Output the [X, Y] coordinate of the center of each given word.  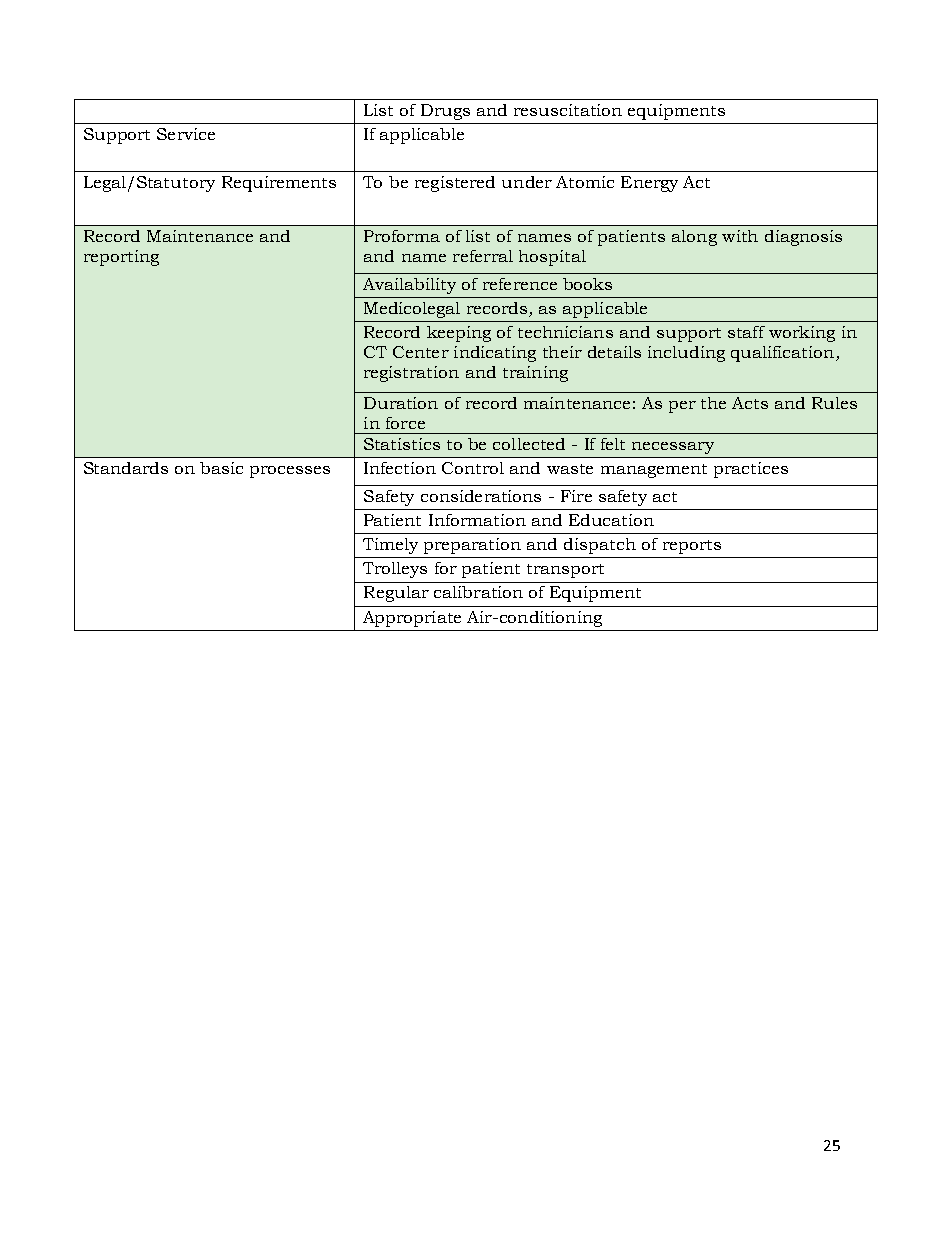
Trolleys [395, 570]
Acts [750, 403]
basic [221, 468]
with [740, 236]
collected [529, 444]
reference [520, 284]
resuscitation [568, 110]
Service [186, 134]
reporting [121, 258]
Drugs [445, 112]
